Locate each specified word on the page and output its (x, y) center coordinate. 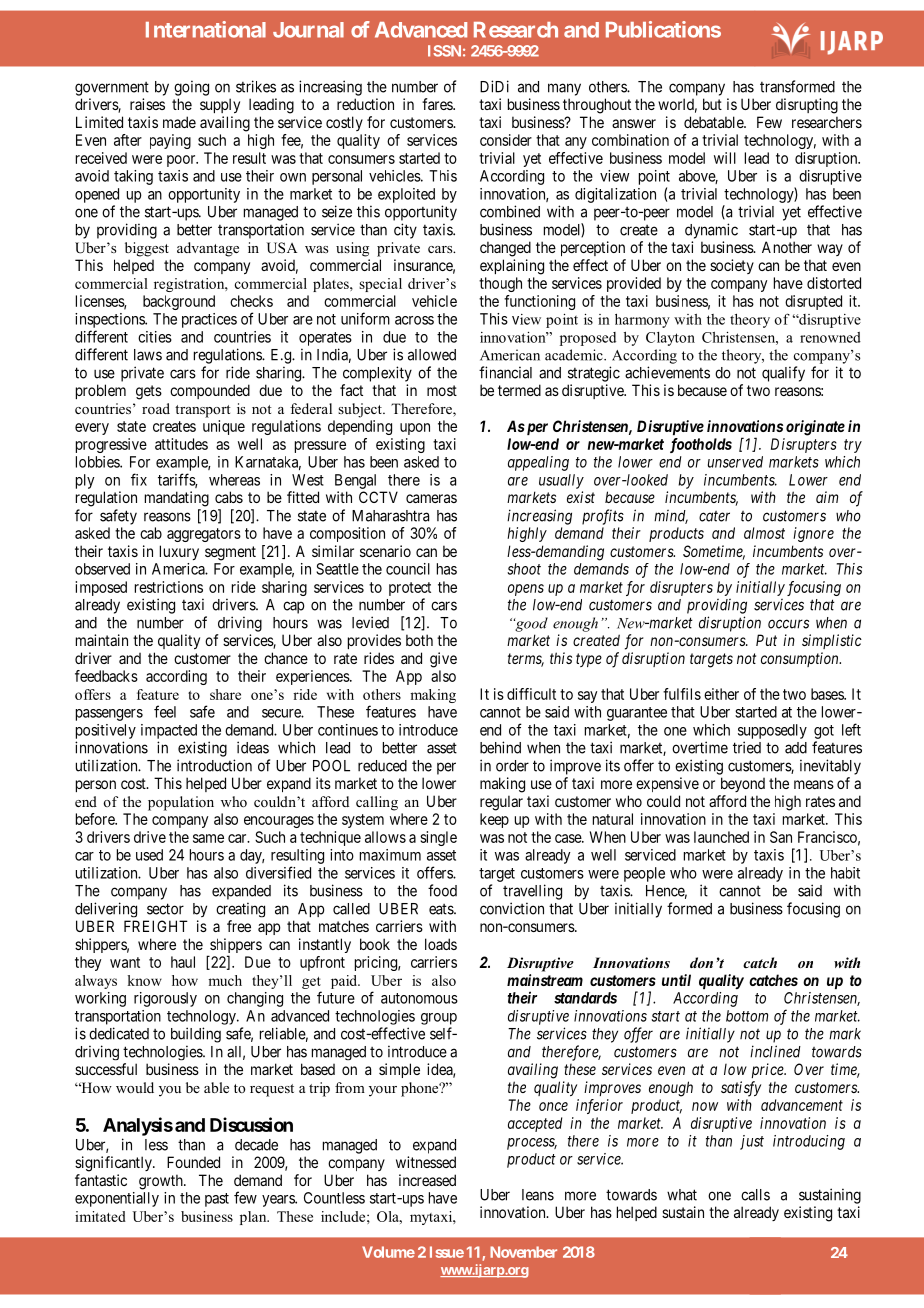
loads (441, 944)
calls (755, 1195)
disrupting (807, 106)
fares (438, 104)
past (217, 1200)
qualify (783, 374)
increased (427, 1180)
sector (165, 909)
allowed (432, 355)
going (191, 88)
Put (766, 640)
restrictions (169, 587)
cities (155, 337)
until (676, 980)
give (443, 660)
